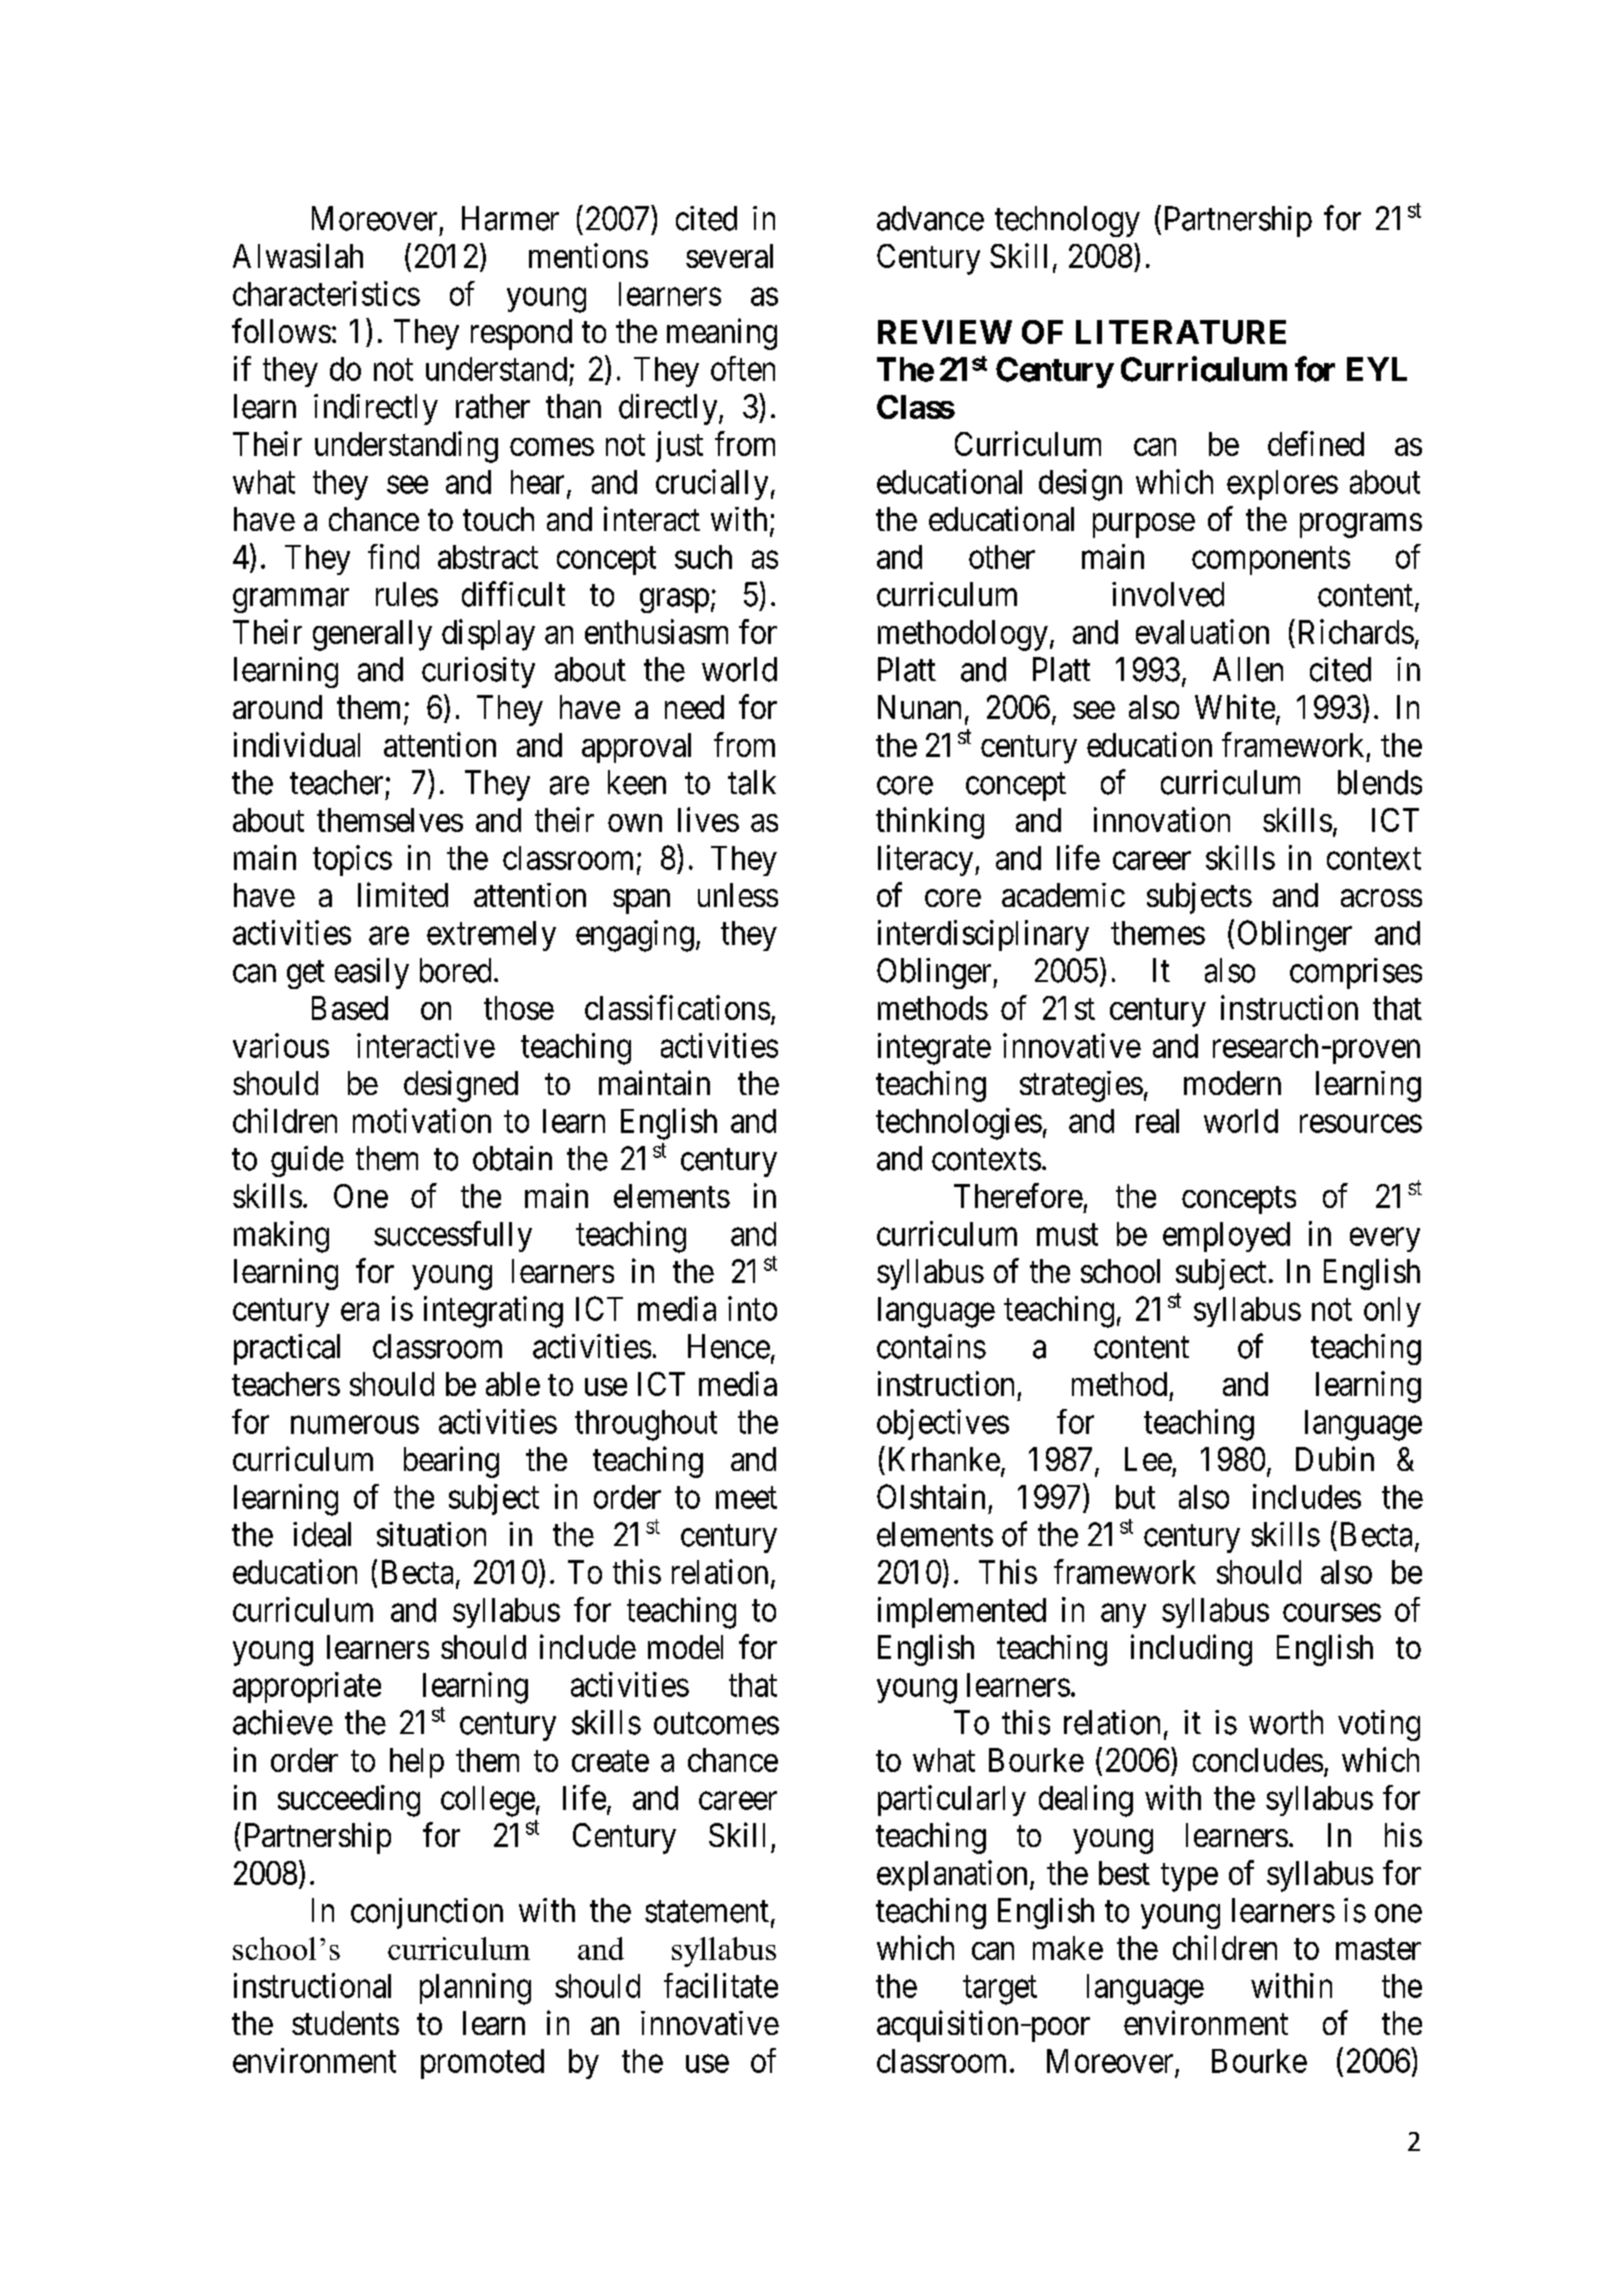 The height and width of the screenshot is (2294, 1622). I want to click on several, so click(729, 256).
